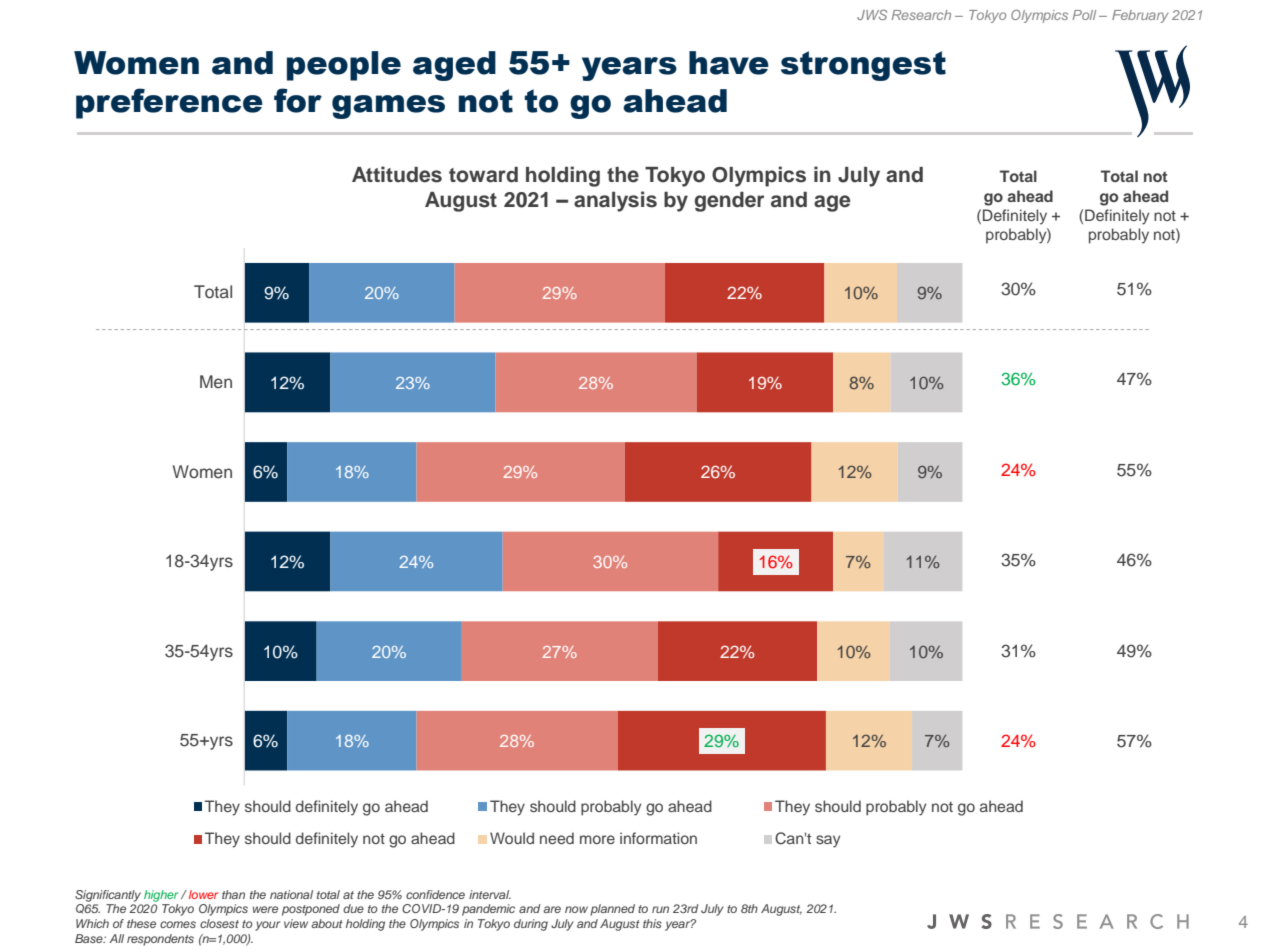  Describe the element at coordinates (729, 202) in the screenshot. I see `gender` at that location.
